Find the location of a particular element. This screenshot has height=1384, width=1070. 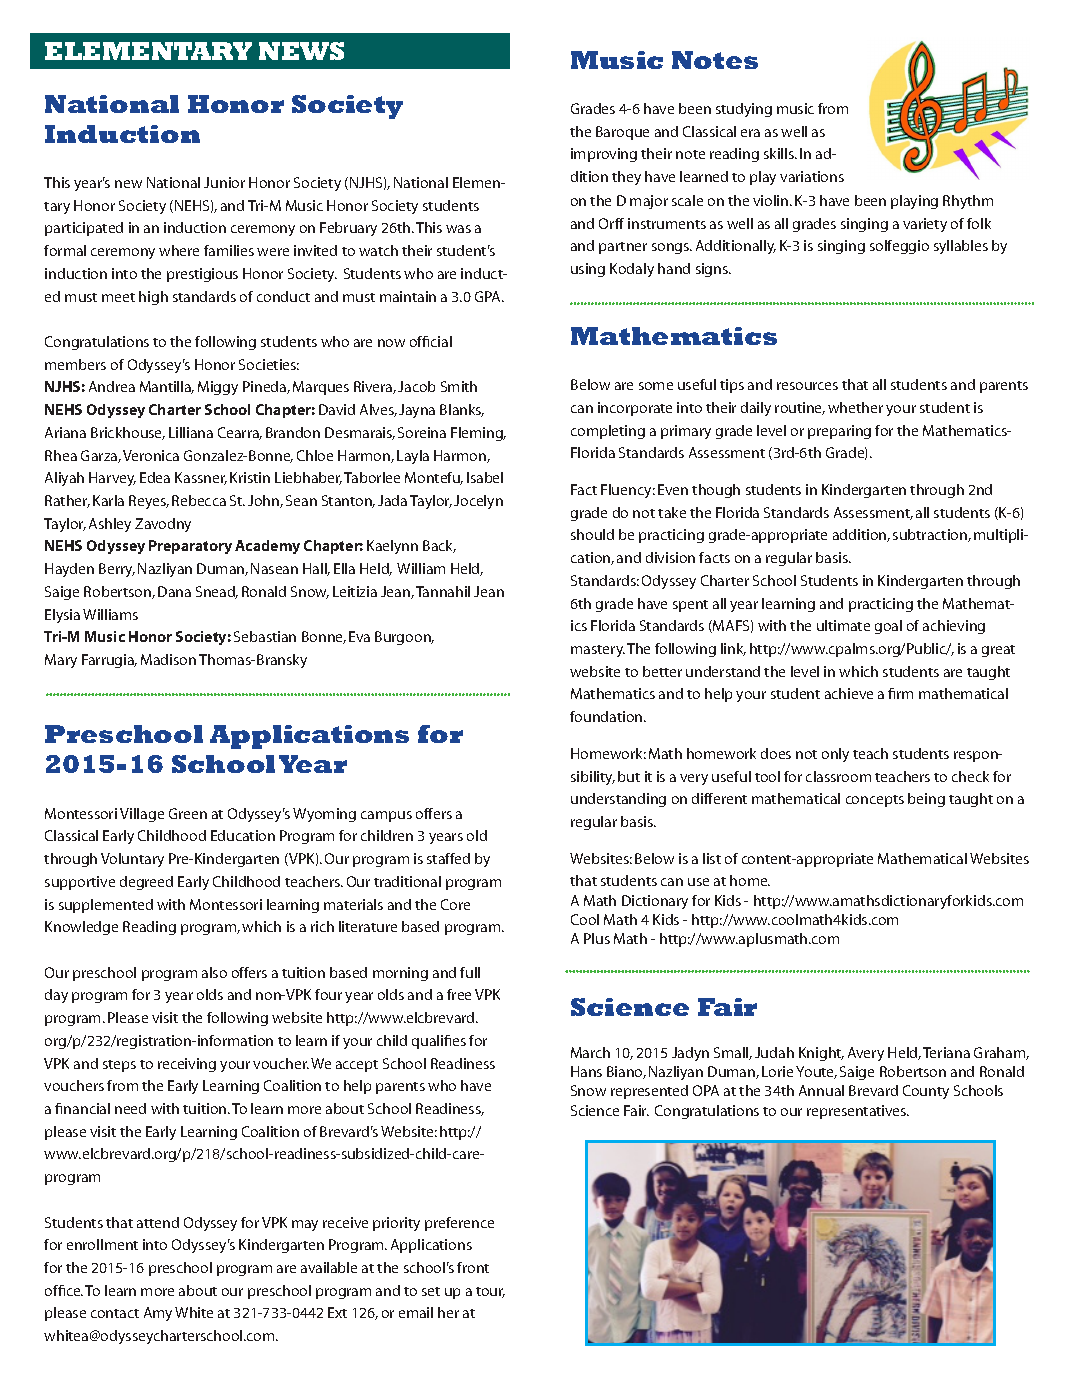

Knight is located at coordinates (821, 1054).
